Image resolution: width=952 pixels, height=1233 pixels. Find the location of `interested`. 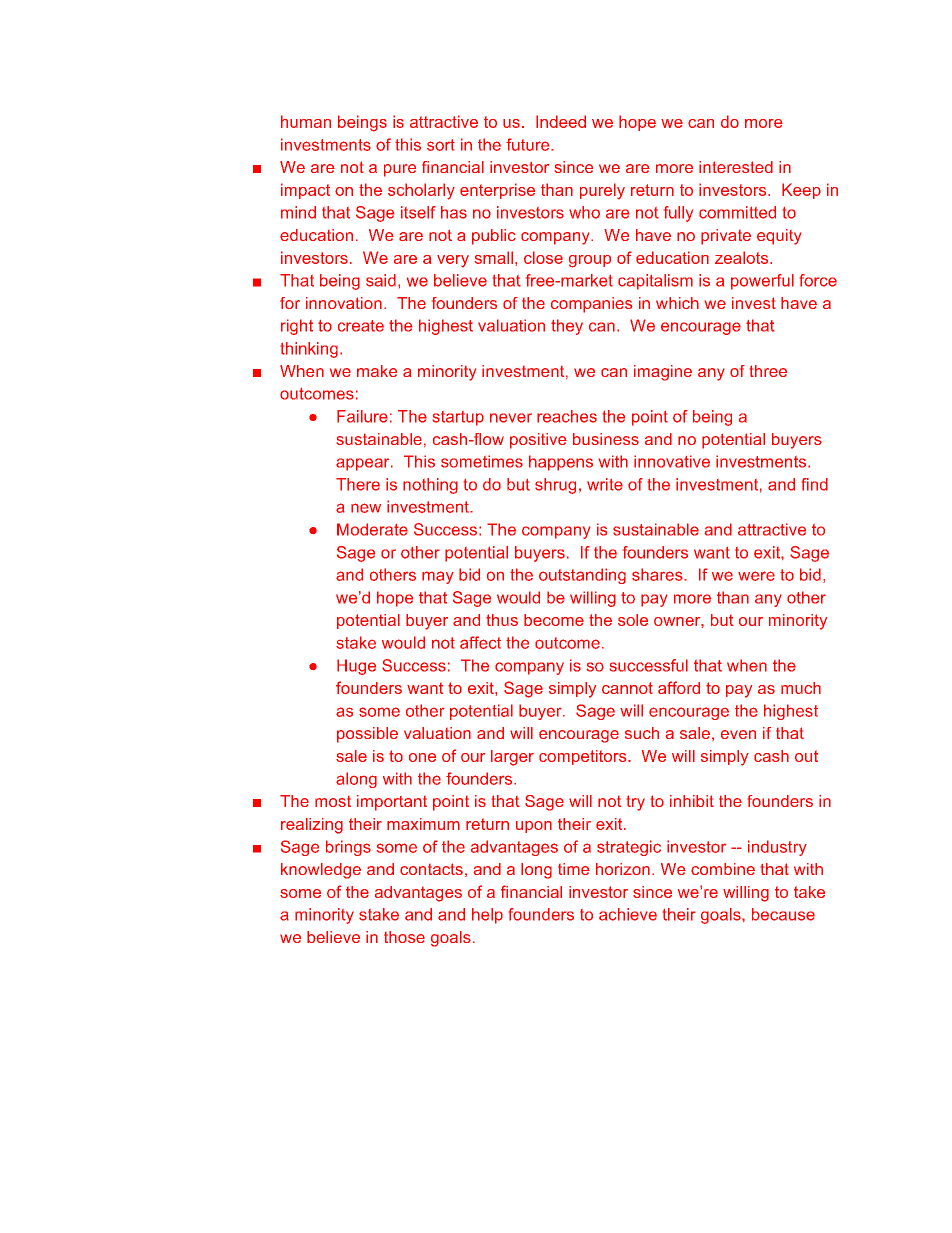

interested is located at coordinates (736, 167).
